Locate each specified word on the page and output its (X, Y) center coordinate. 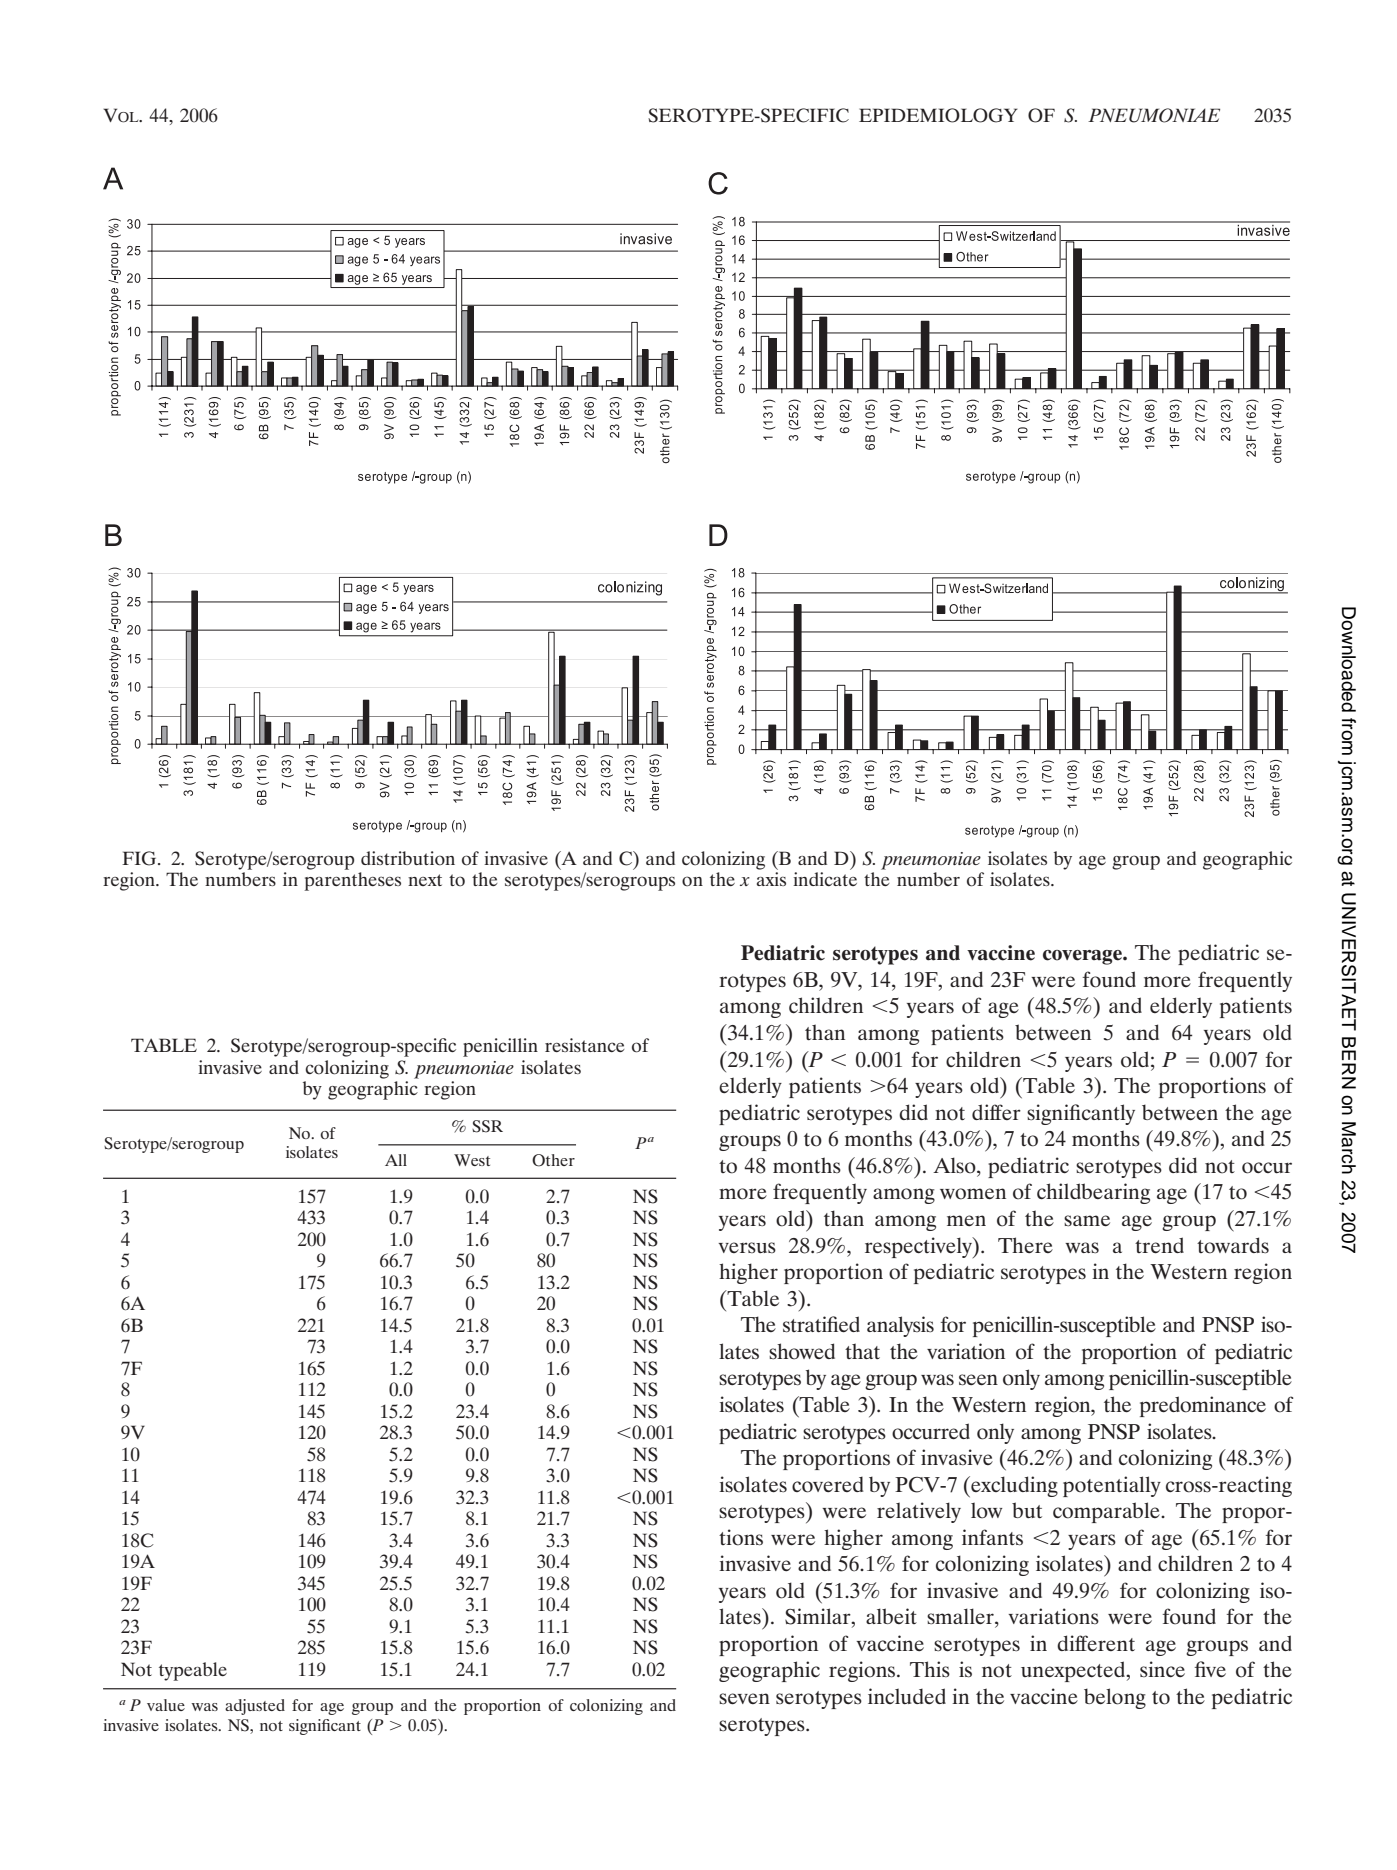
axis (771, 879)
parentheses (352, 881)
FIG (140, 858)
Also (955, 1165)
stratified (821, 1324)
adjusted (255, 1707)
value (166, 1705)
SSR (487, 1126)
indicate (825, 879)
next (425, 880)
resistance (585, 1045)
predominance (1203, 1406)
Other (553, 1160)
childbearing (1093, 1193)
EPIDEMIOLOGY (938, 115)
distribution (408, 858)
